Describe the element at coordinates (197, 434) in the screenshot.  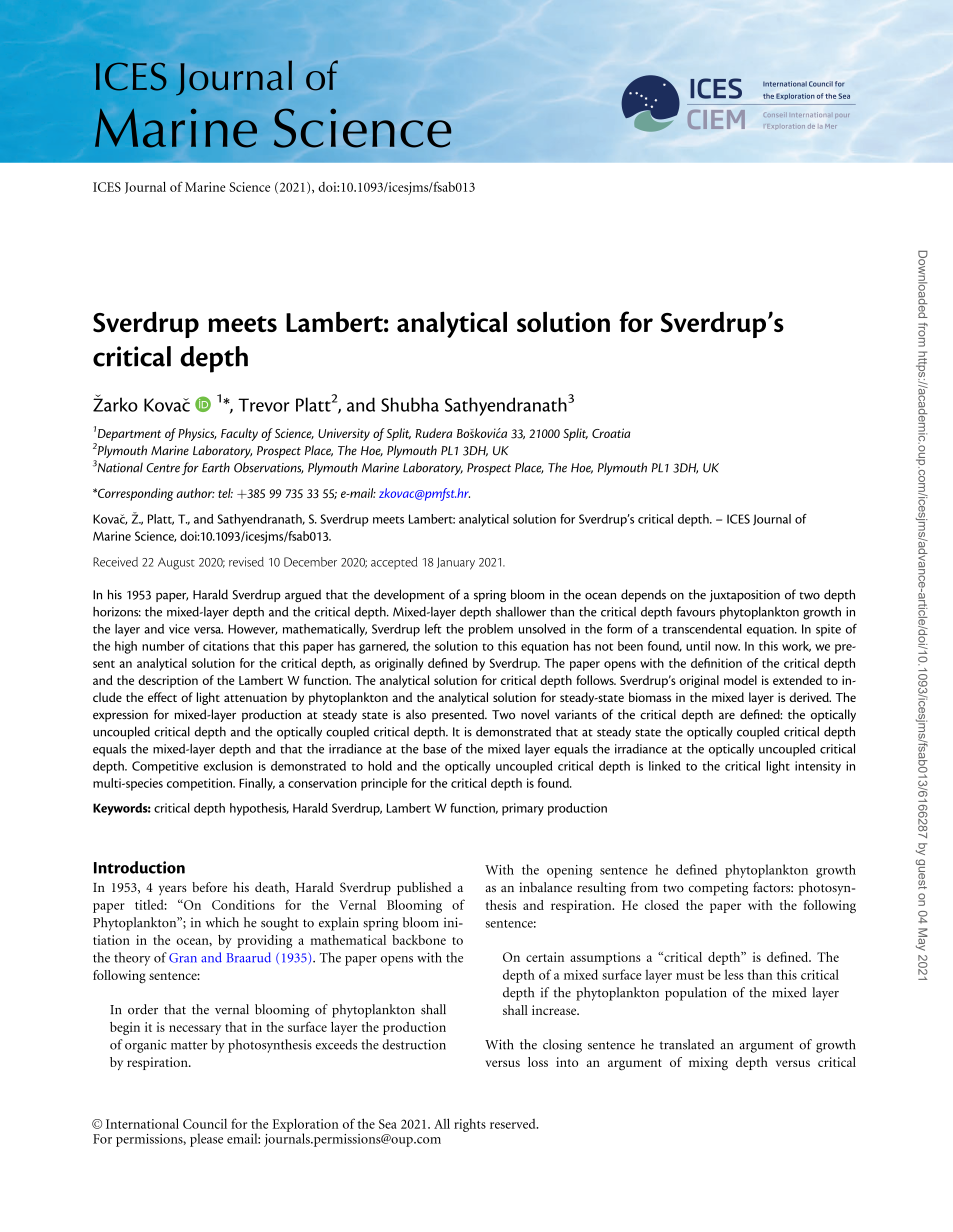
I see `Physics` at that location.
